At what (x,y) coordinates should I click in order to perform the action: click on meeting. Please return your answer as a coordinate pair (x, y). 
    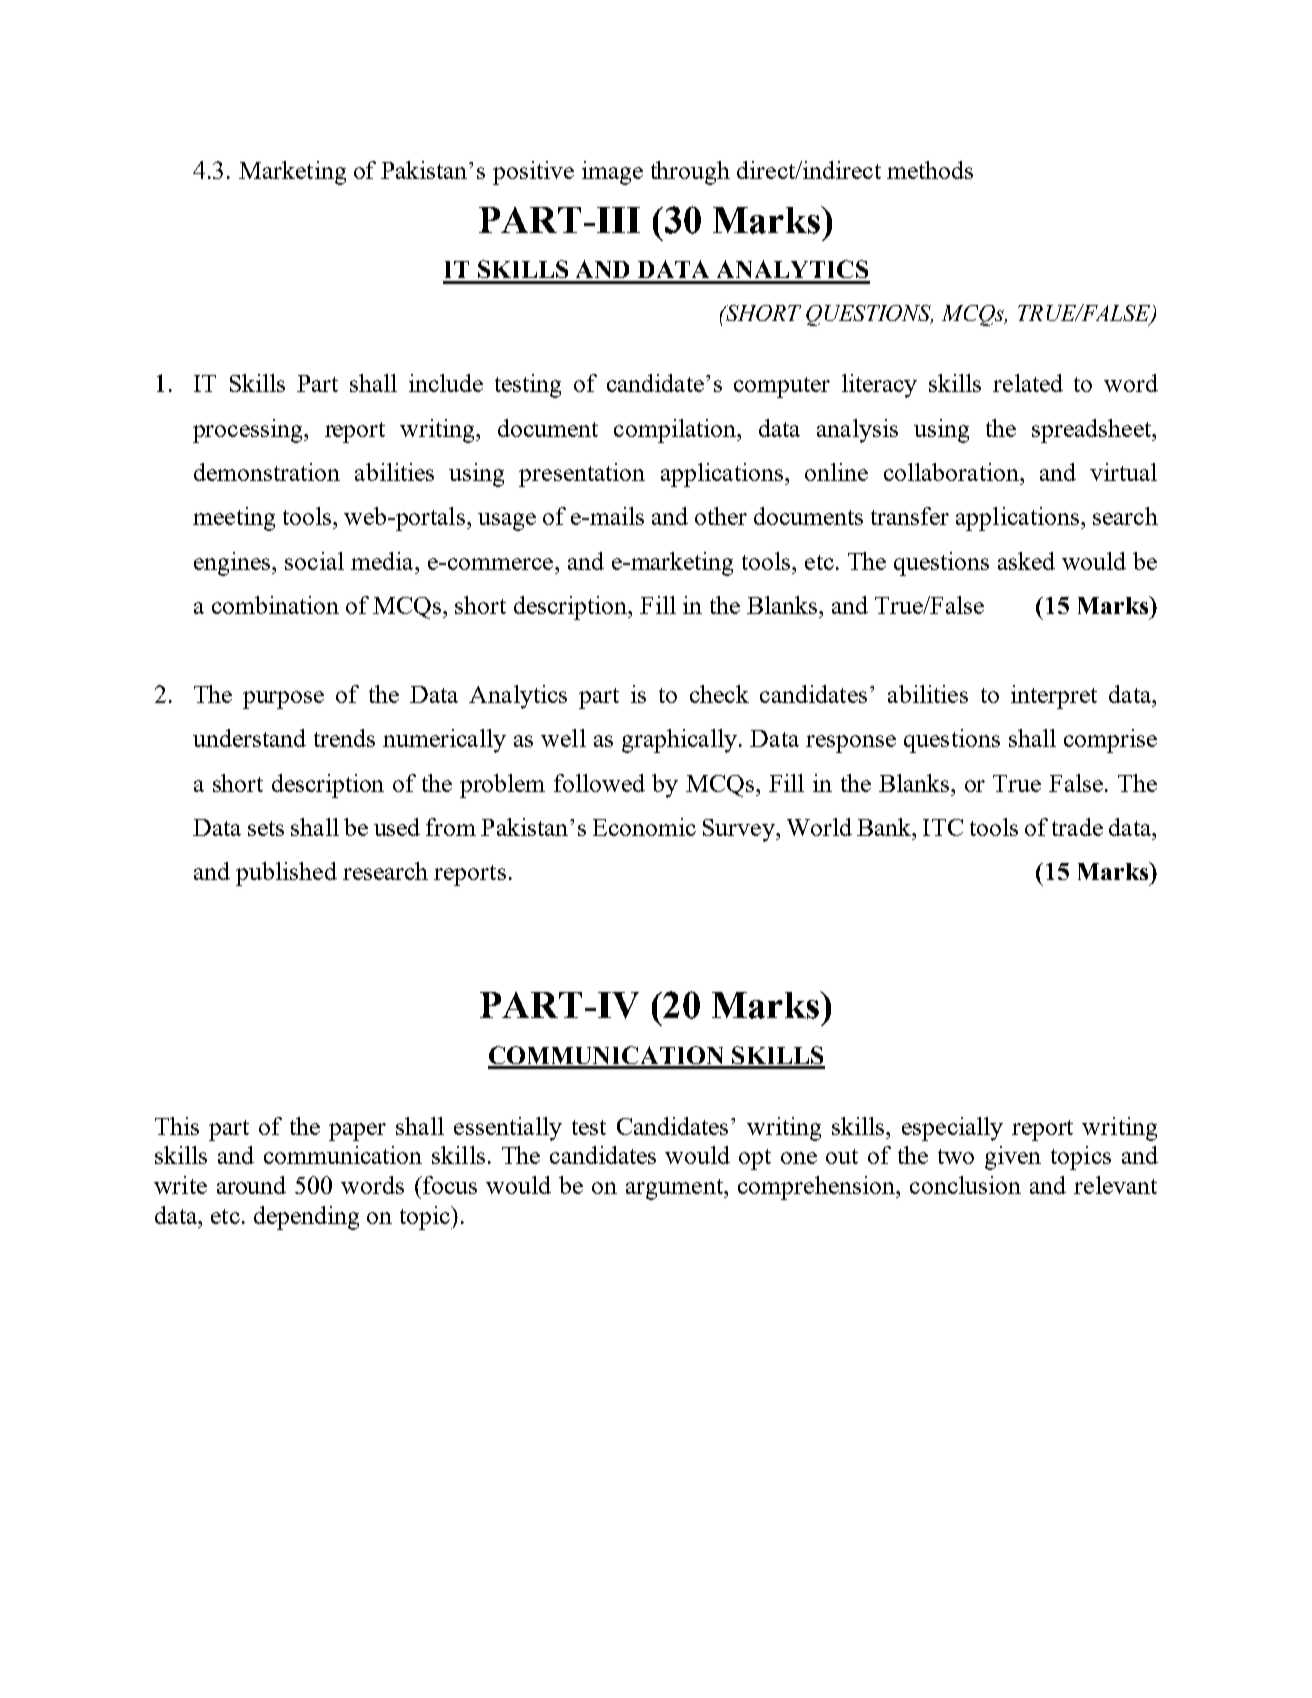
    Looking at the image, I should click on (234, 519).
